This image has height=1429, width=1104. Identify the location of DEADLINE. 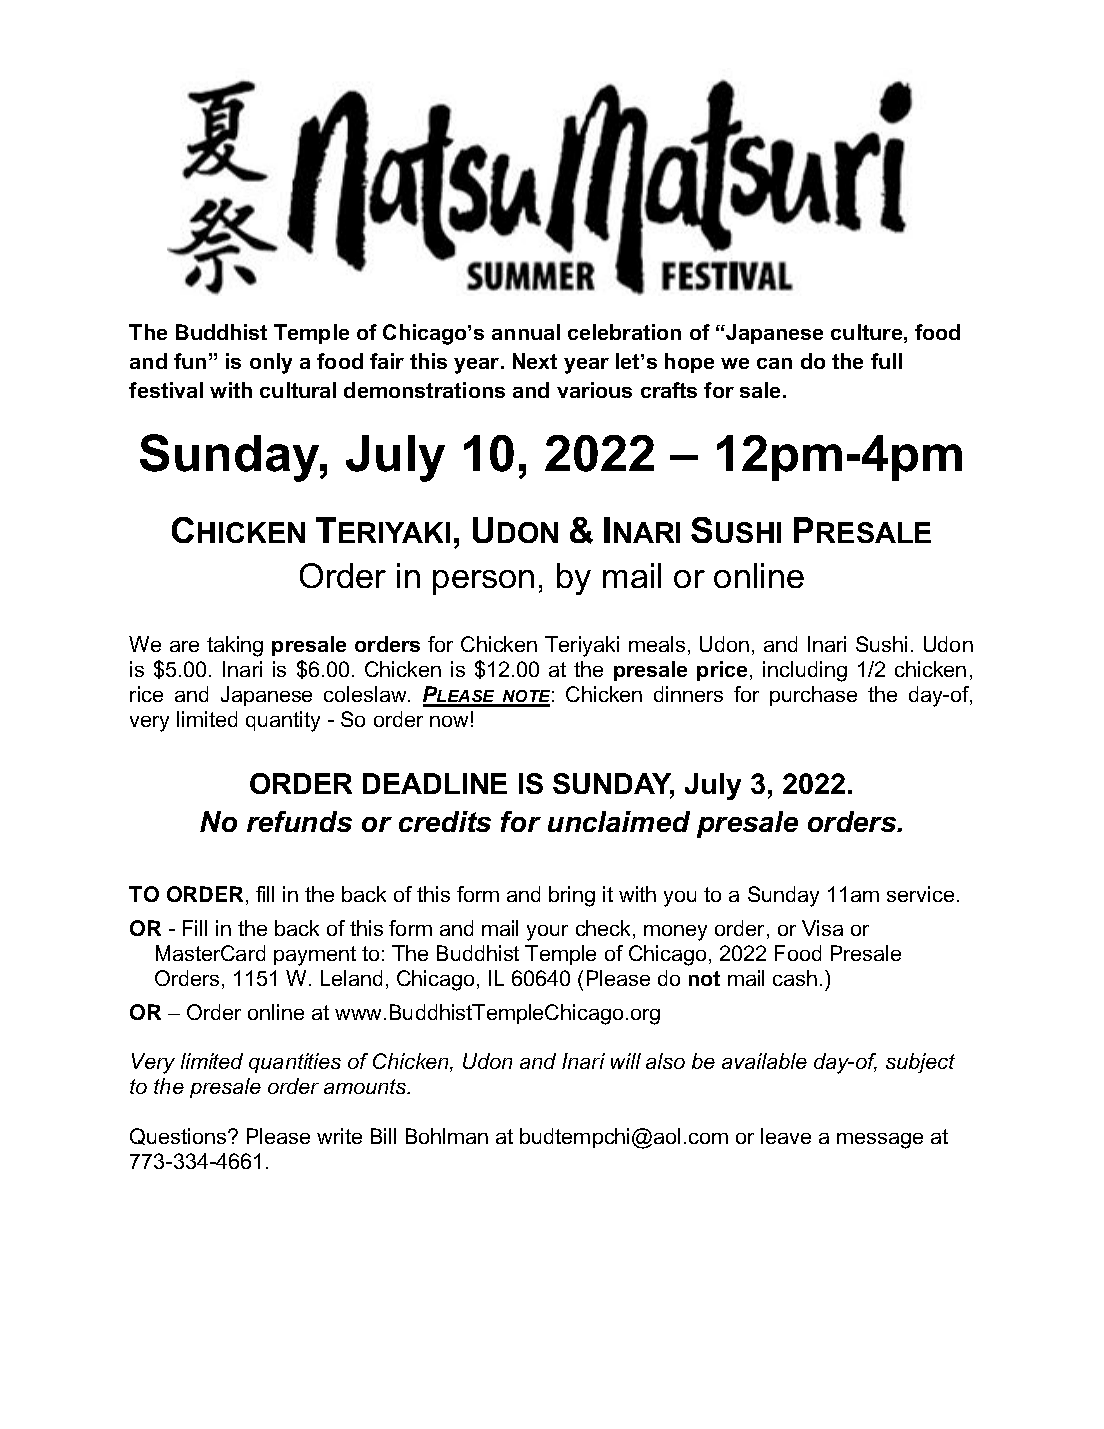
(435, 783).
